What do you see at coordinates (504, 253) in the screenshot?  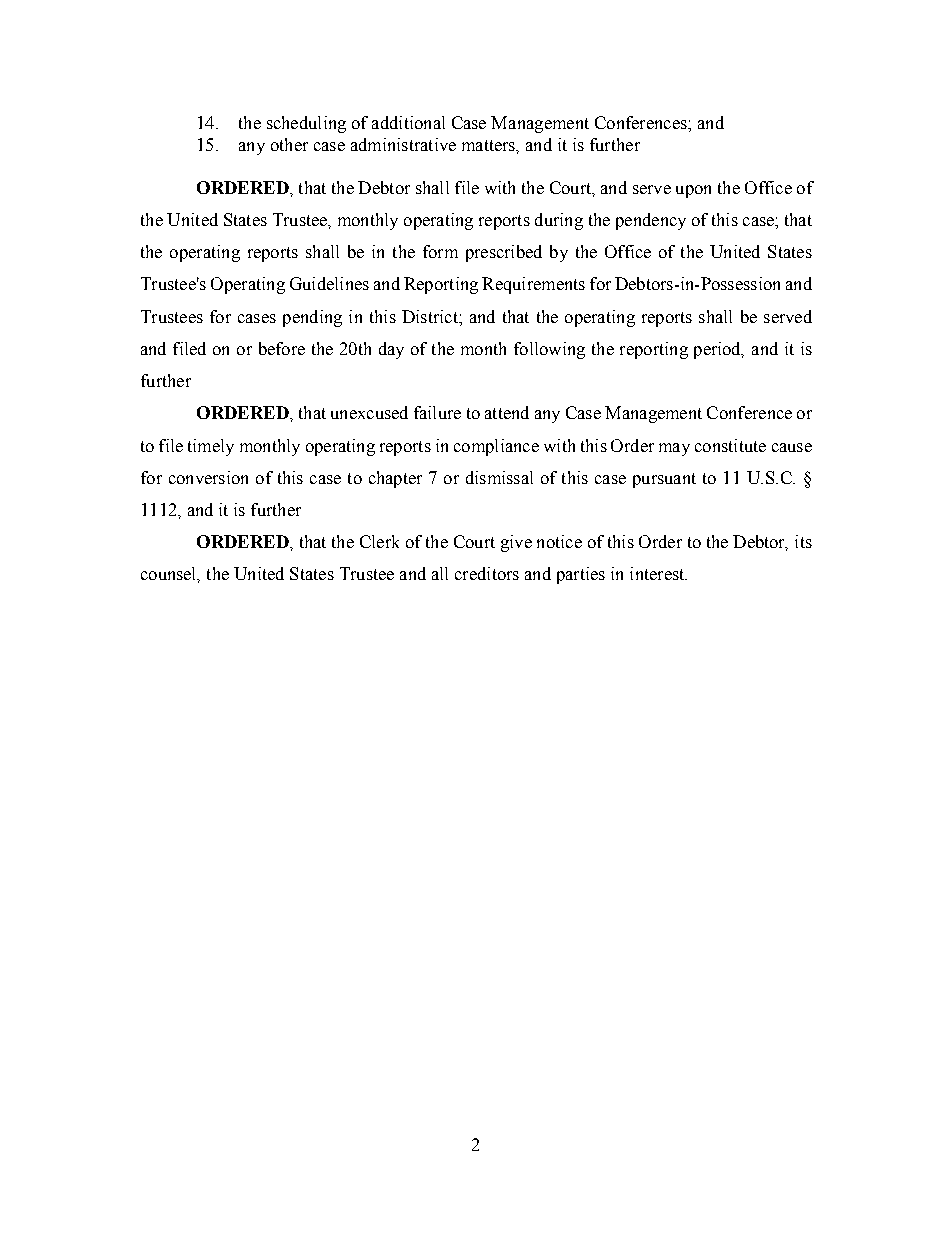 I see `prescribed` at bounding box center [504, 253].
